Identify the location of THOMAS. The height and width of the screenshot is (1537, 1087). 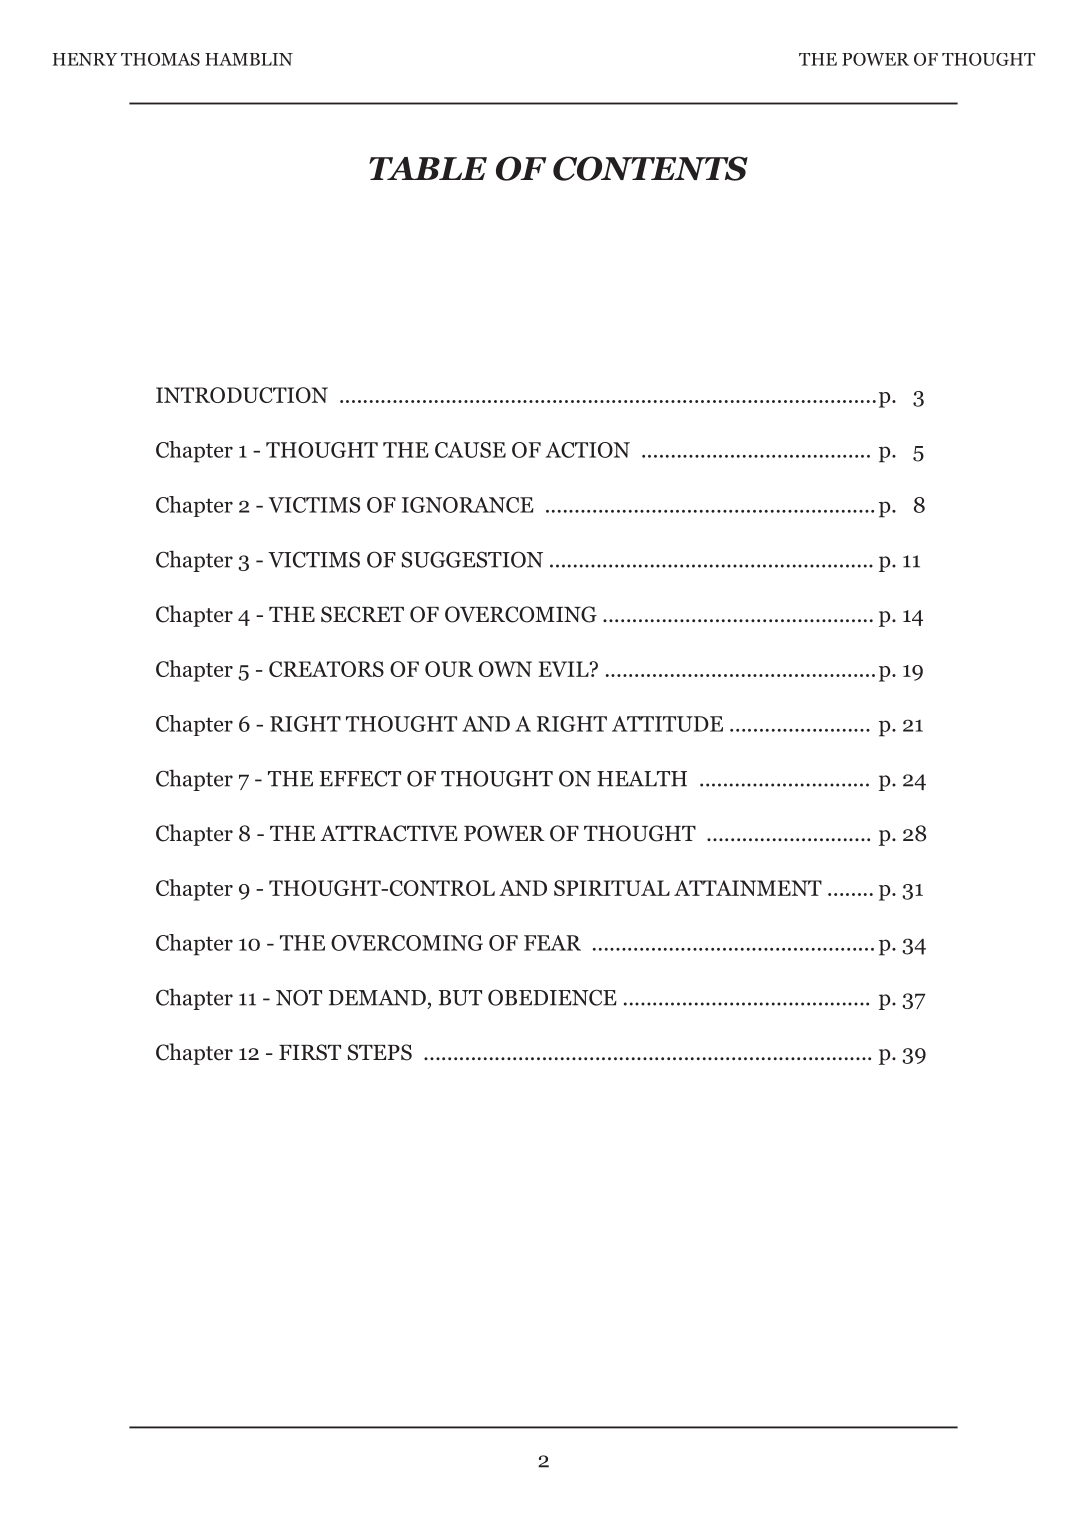
(160, 59).
